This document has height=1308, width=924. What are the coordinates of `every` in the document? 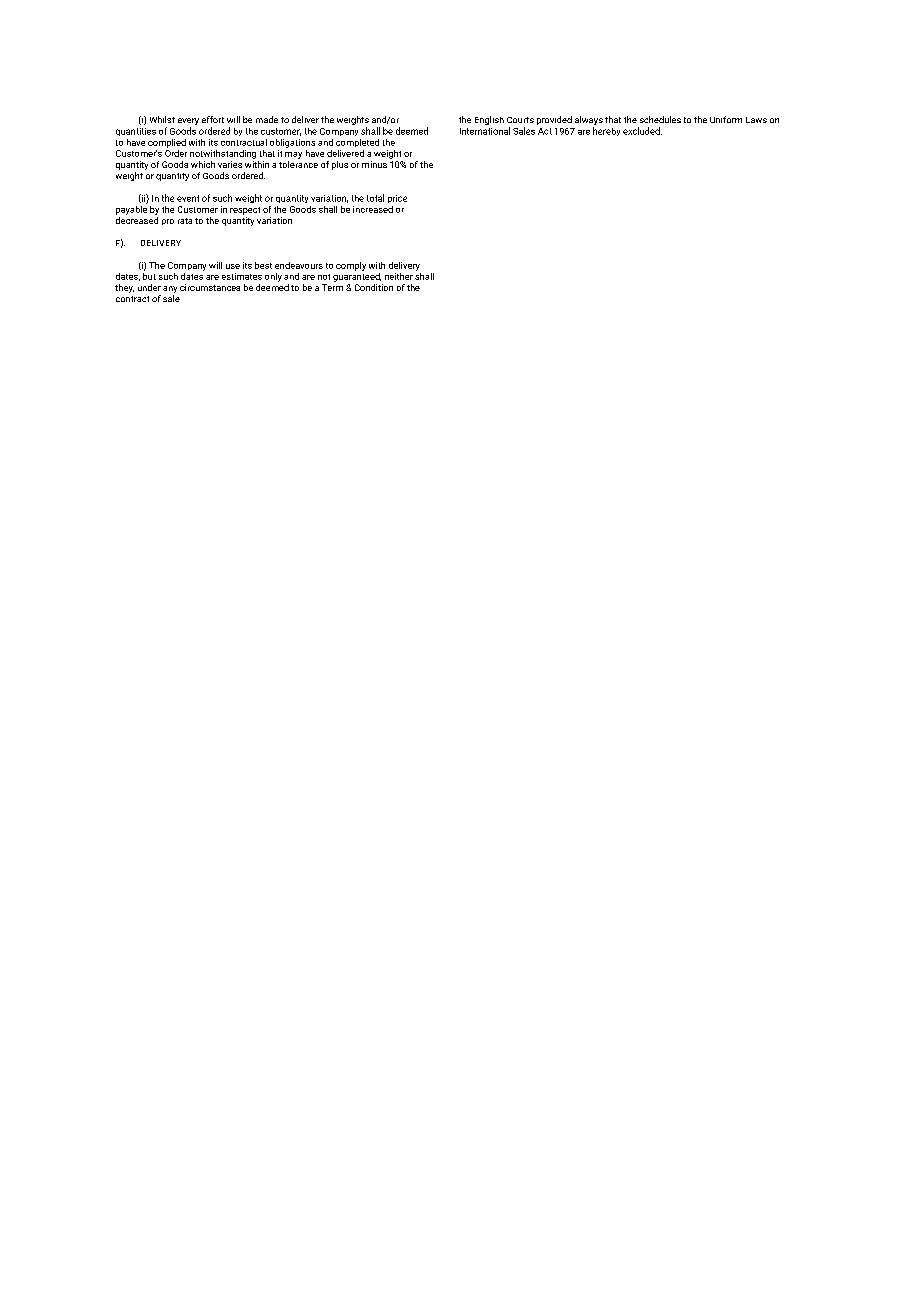 It's located at (188, 123).
